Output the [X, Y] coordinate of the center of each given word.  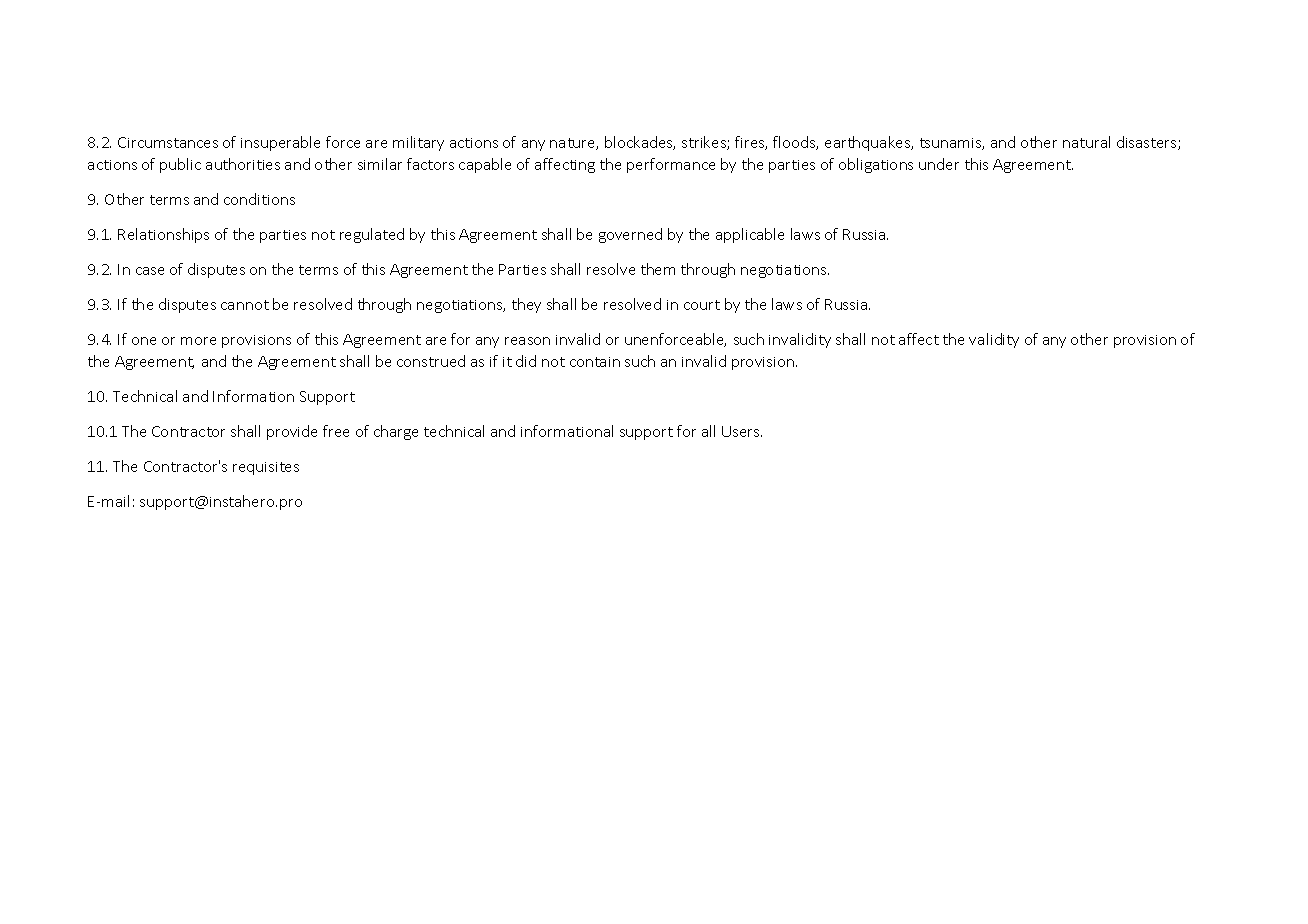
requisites [266, 468]
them [658, 269]
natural [1086, 142]
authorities [243, 164]
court [702, 305]
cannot [245, 305]
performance [671, 165]
